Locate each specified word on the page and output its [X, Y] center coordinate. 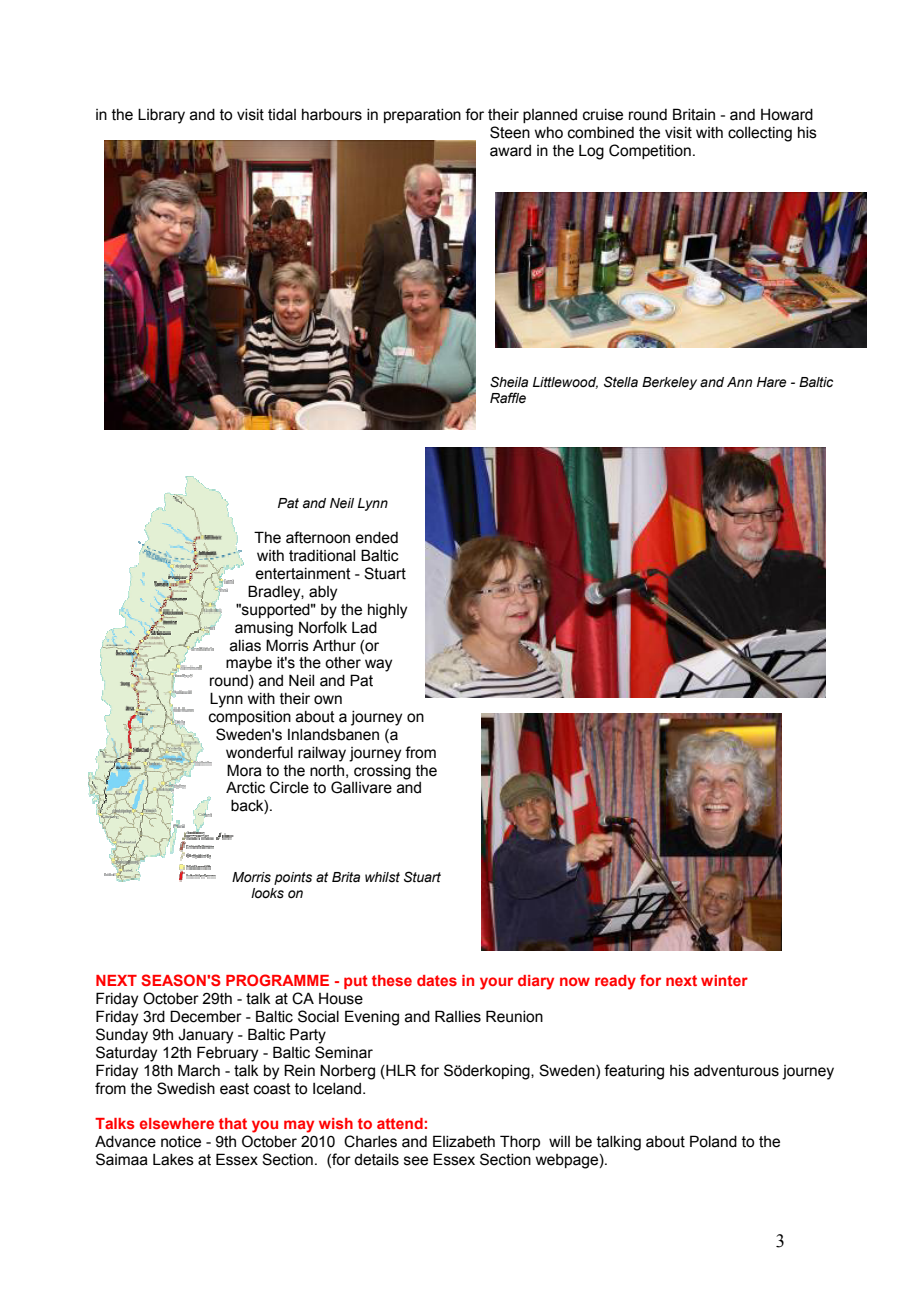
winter [724, 980]
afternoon [318, 537]
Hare [772, 382]
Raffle [508, 398]
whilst [382, 877]
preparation [422, 116]
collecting [760, 134]
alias [245, 646]
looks [267, 893]
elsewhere [177, 1123]
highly [387, 611]
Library [161, 116]
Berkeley [669, 383]
